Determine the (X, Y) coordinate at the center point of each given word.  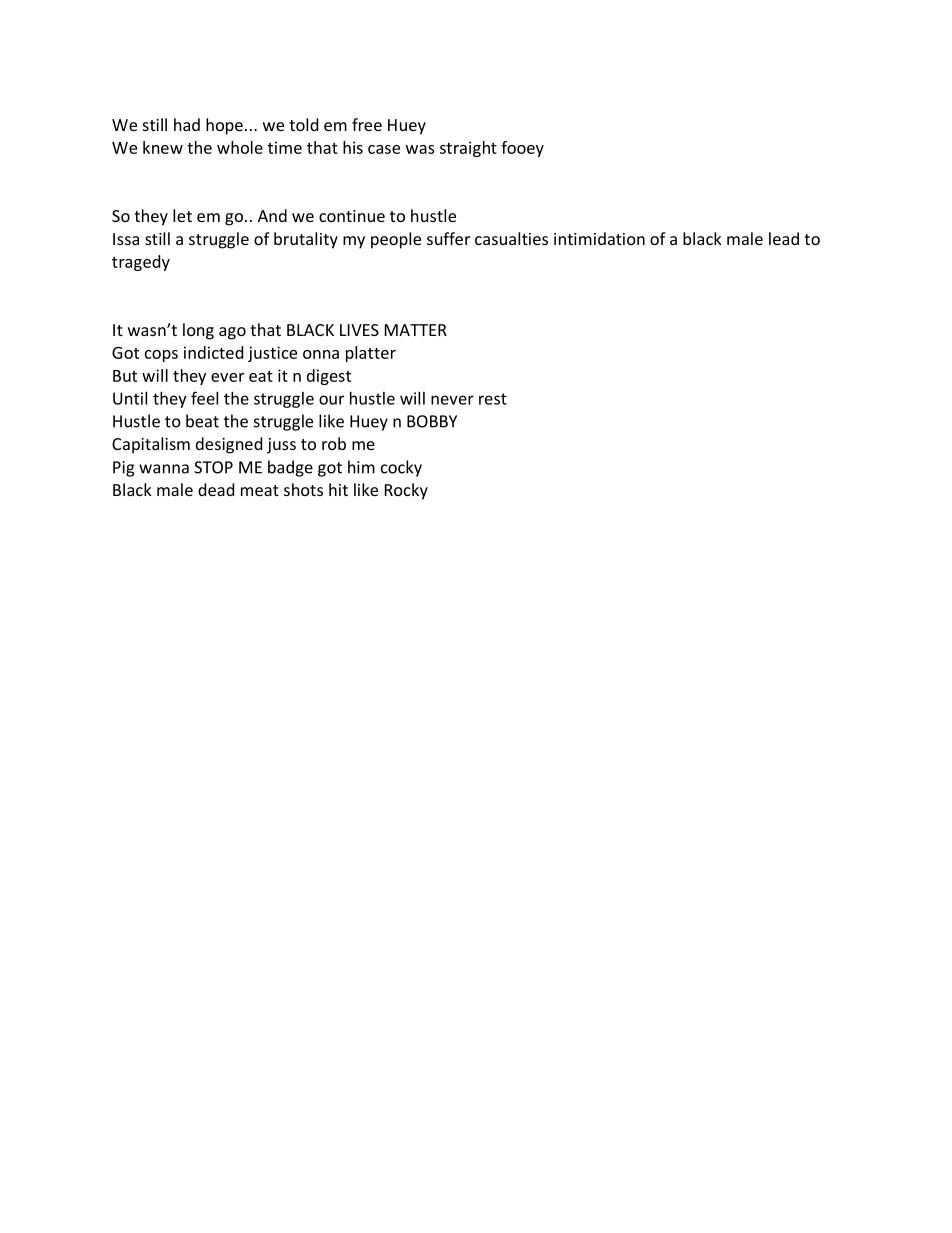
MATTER (416, 330)
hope (224, 126)
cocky (401, 468)
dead (216, 489)
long (198, 331)
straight (468, 149)
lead (784, 238)
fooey (522, 149)
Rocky (406, 491)
